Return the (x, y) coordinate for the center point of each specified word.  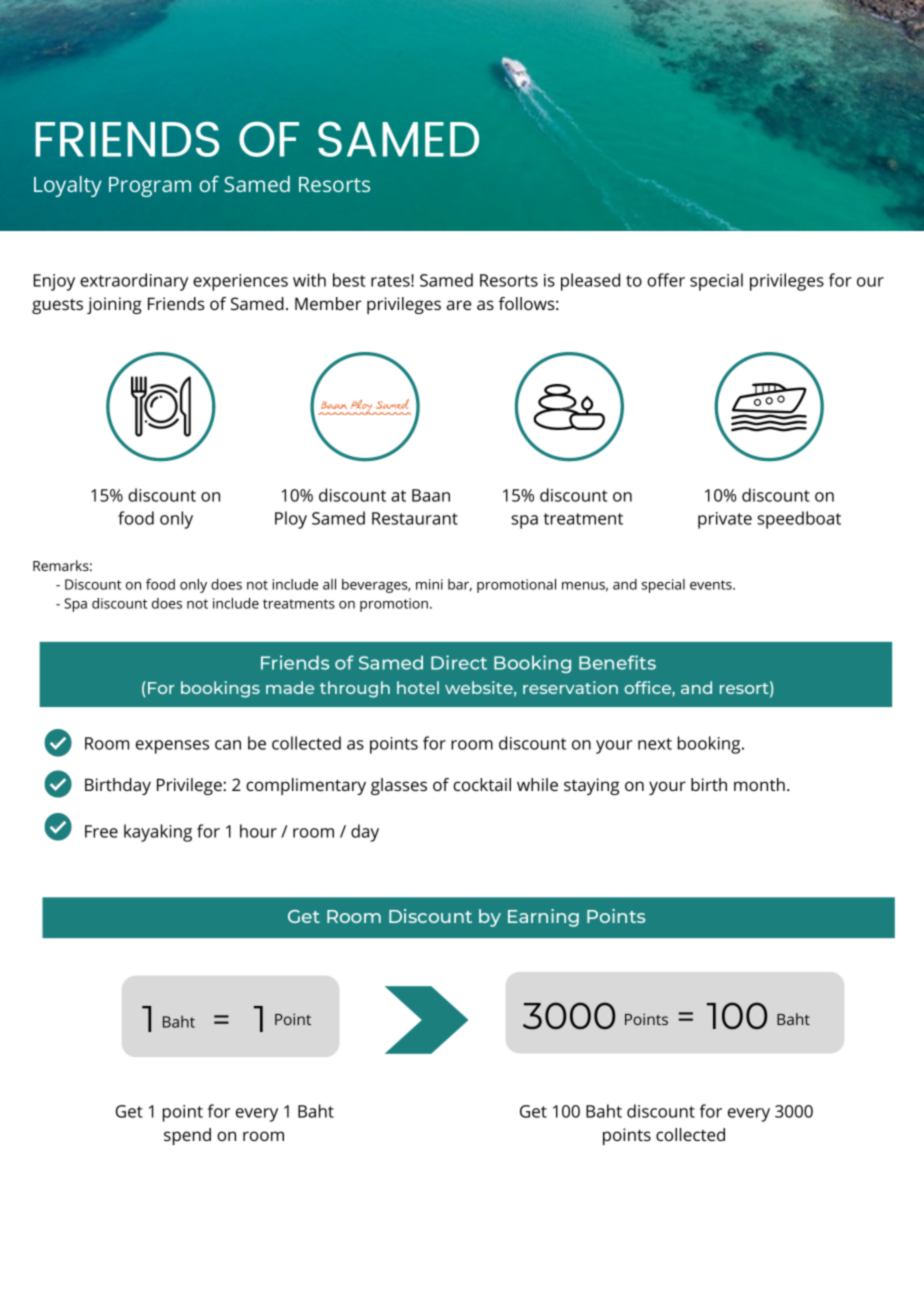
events (711, 585)
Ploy (291, 520)
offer (666, 280)
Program (150, 187)
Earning (543, 918)
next (655, 744)
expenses (172, 747)
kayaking (158, 833)
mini (429, 584)
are (458, 305)
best (349, 280)
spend (187, 1136)
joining (114, 305)
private (725, 520)
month (759, 784)
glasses (399, 786)
